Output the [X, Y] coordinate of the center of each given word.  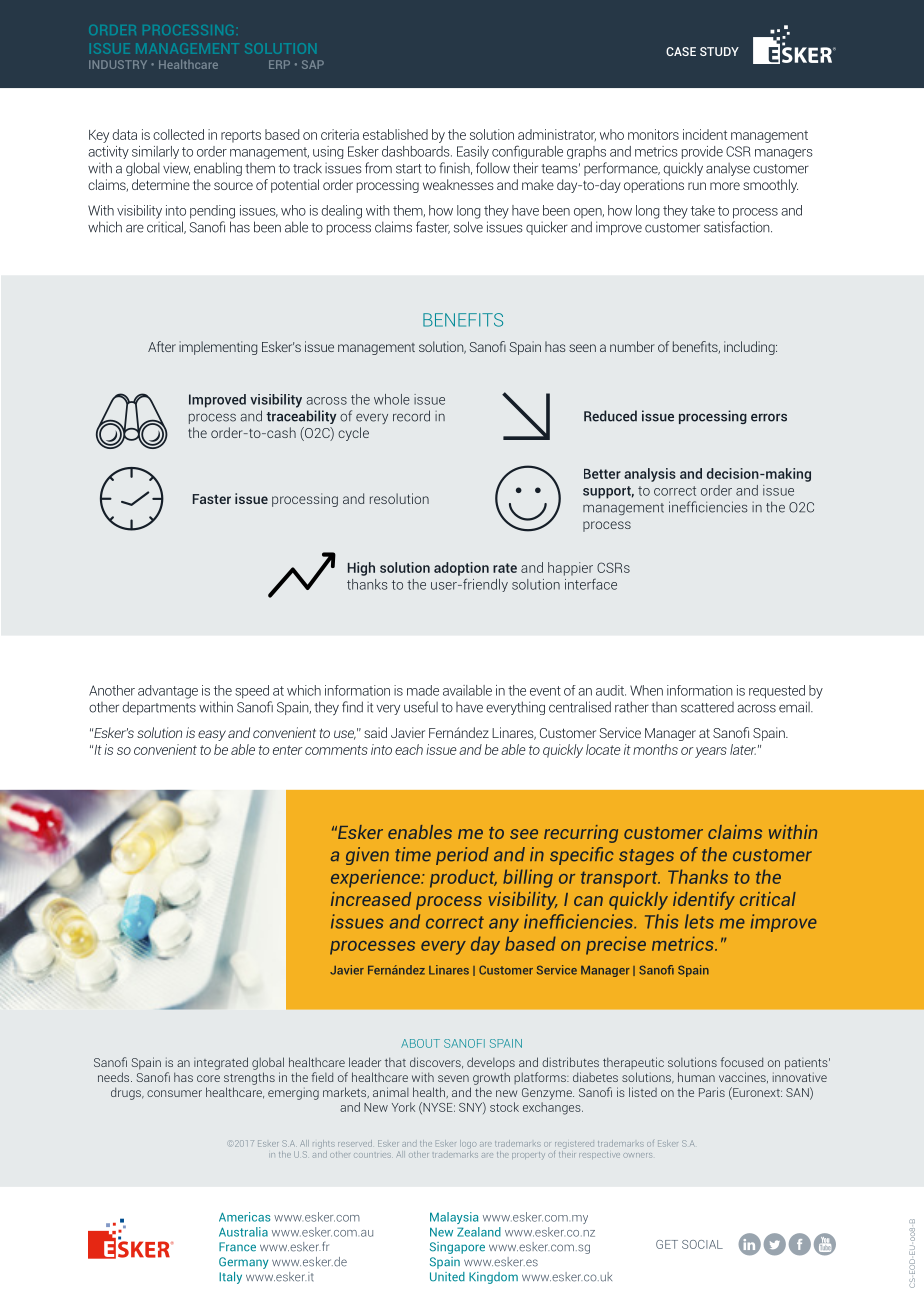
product [463, 878]
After [162, 346]
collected [178, 134]
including [750, 348]
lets [699, 921]
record [411, 416]
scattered [707, 707]
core [208, 1078]
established [395, 134]
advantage [168, 692]
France [237, 1247]
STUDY [719, 51]
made [423, 690]
